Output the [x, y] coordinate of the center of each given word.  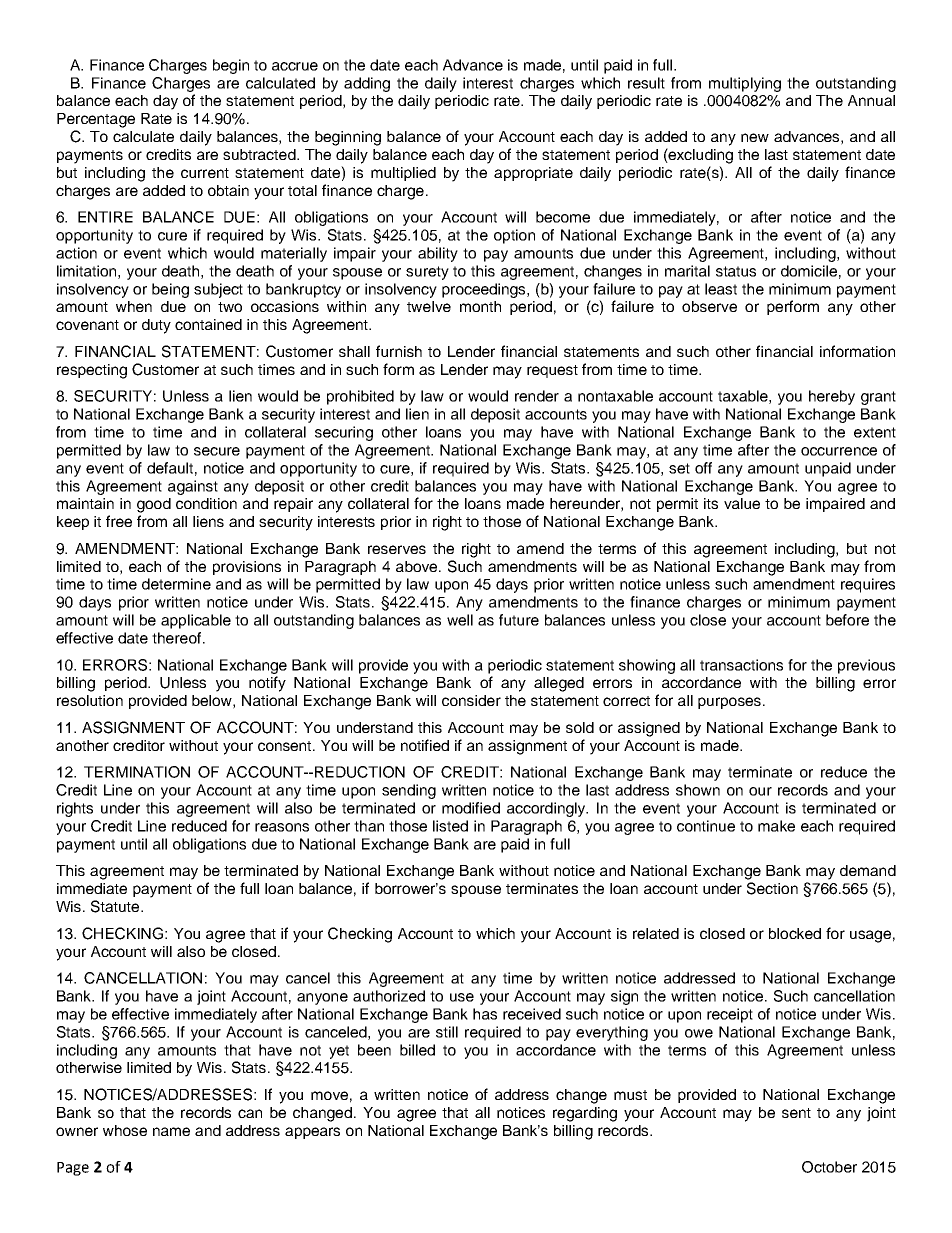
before [847, 620]
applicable [196, 621]
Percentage [96, 120]
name [171, 1131]
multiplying [745, 84]
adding [367, 84]
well [460, 620]
